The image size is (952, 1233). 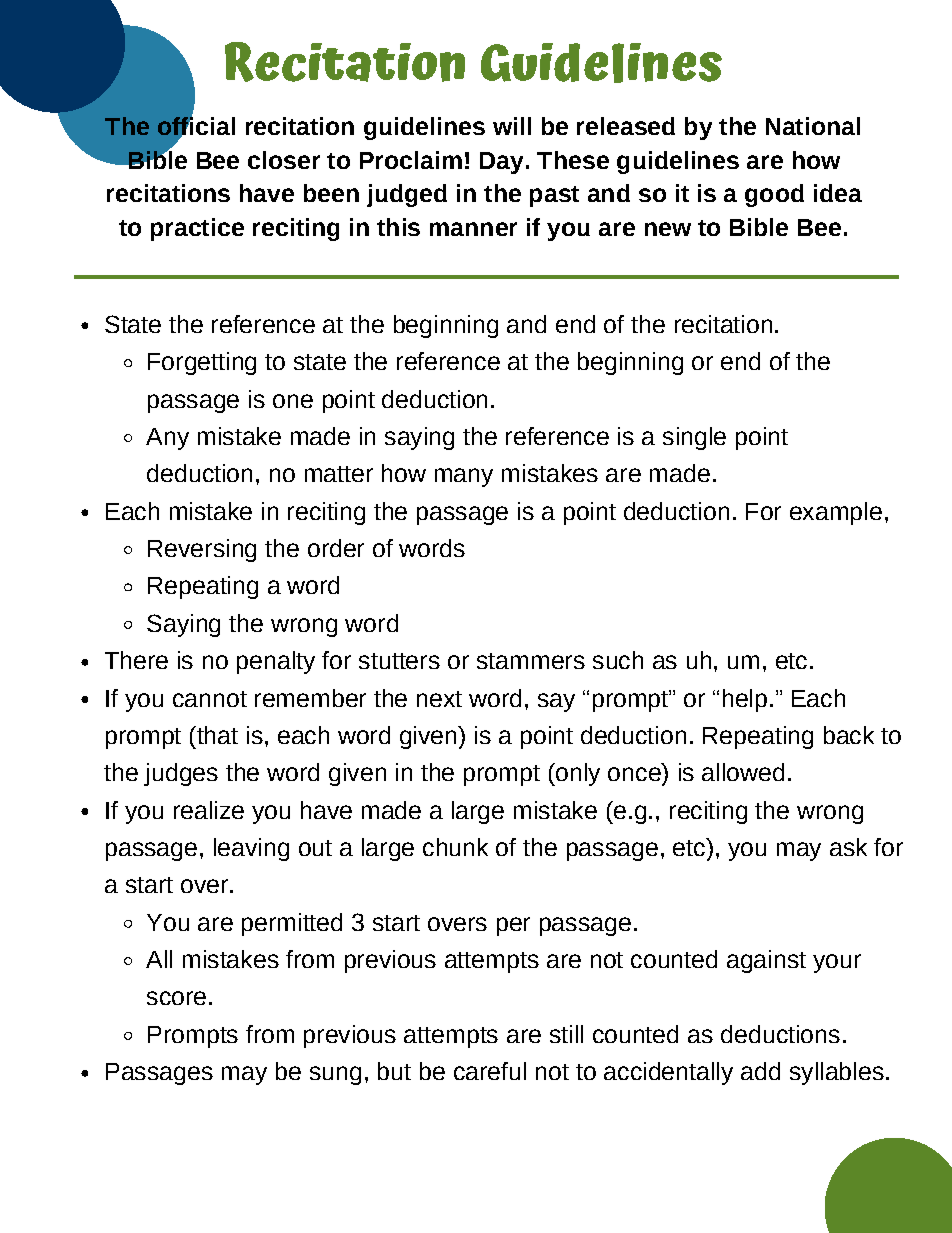 I want to click on closer, so click(x=284, y=160).
